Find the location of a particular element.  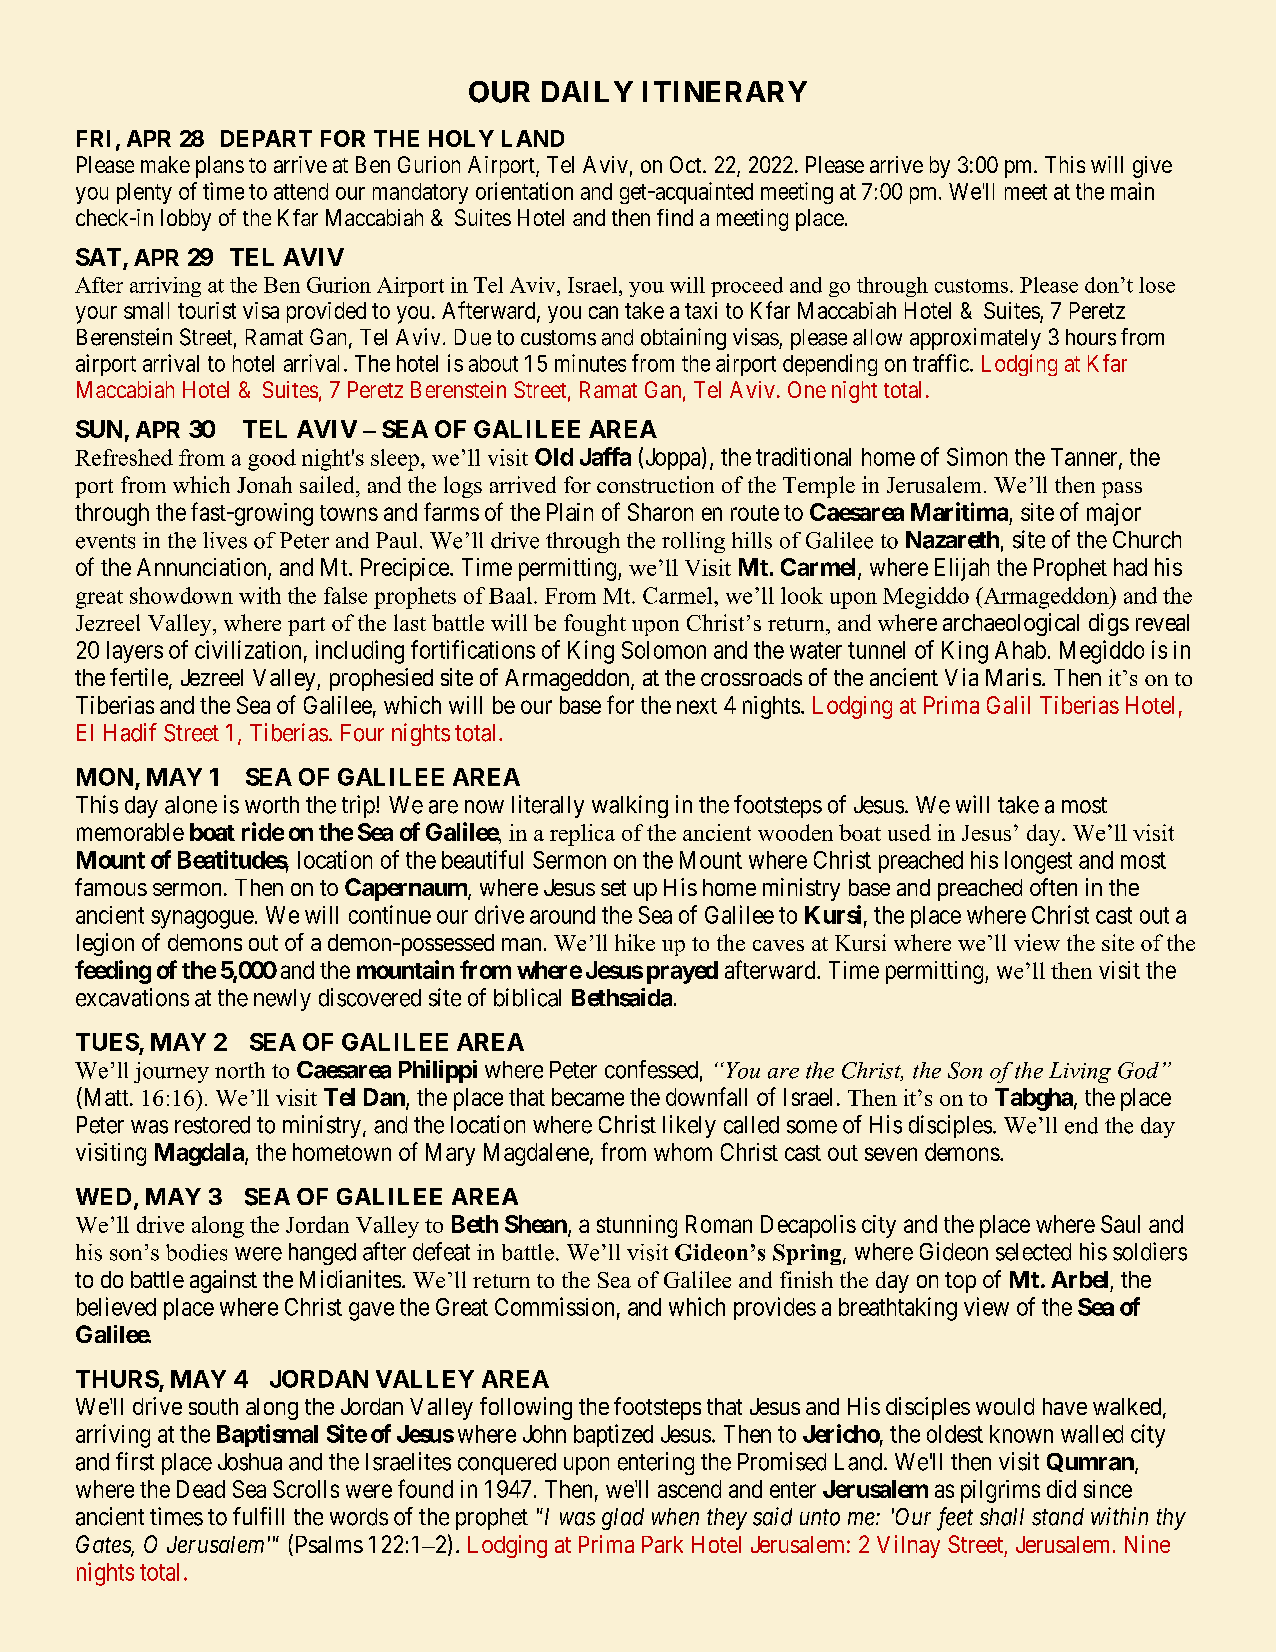

alone is located at coordinates (191, 805).
